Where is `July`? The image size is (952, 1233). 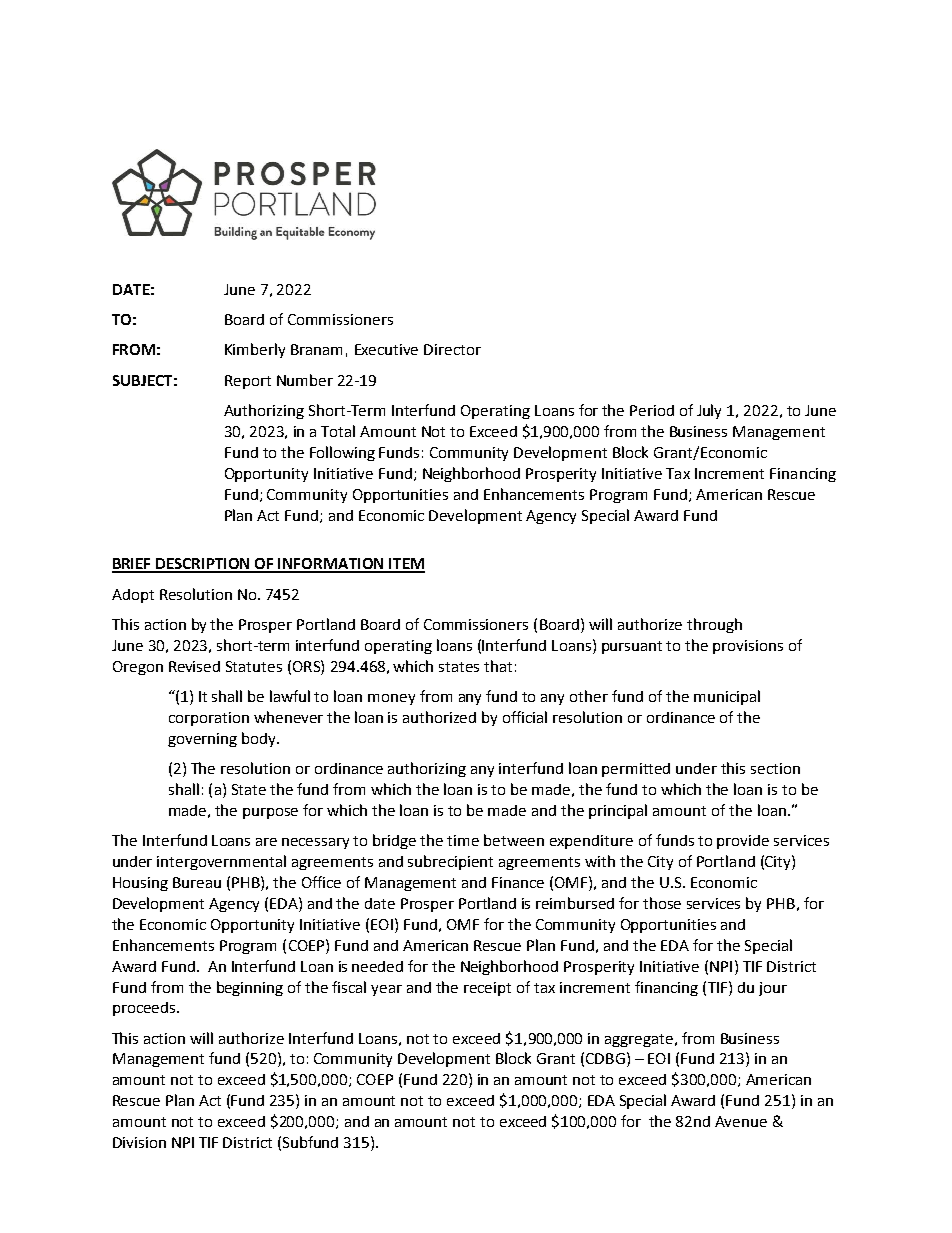
July is located at coordinates (709, 411).
